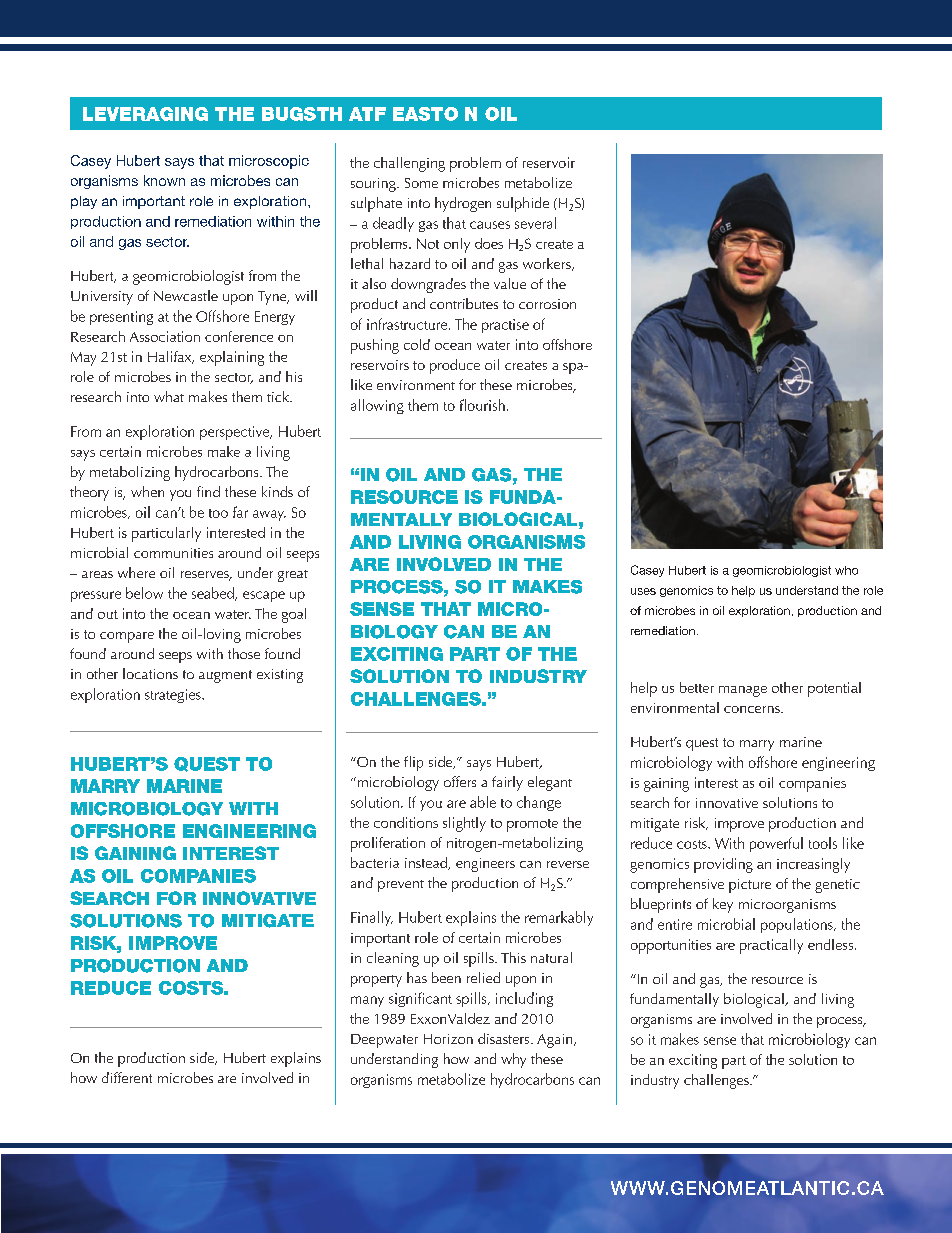 The height and width of the image is (1233, 952). I want to click on below, so click(144, 593).
